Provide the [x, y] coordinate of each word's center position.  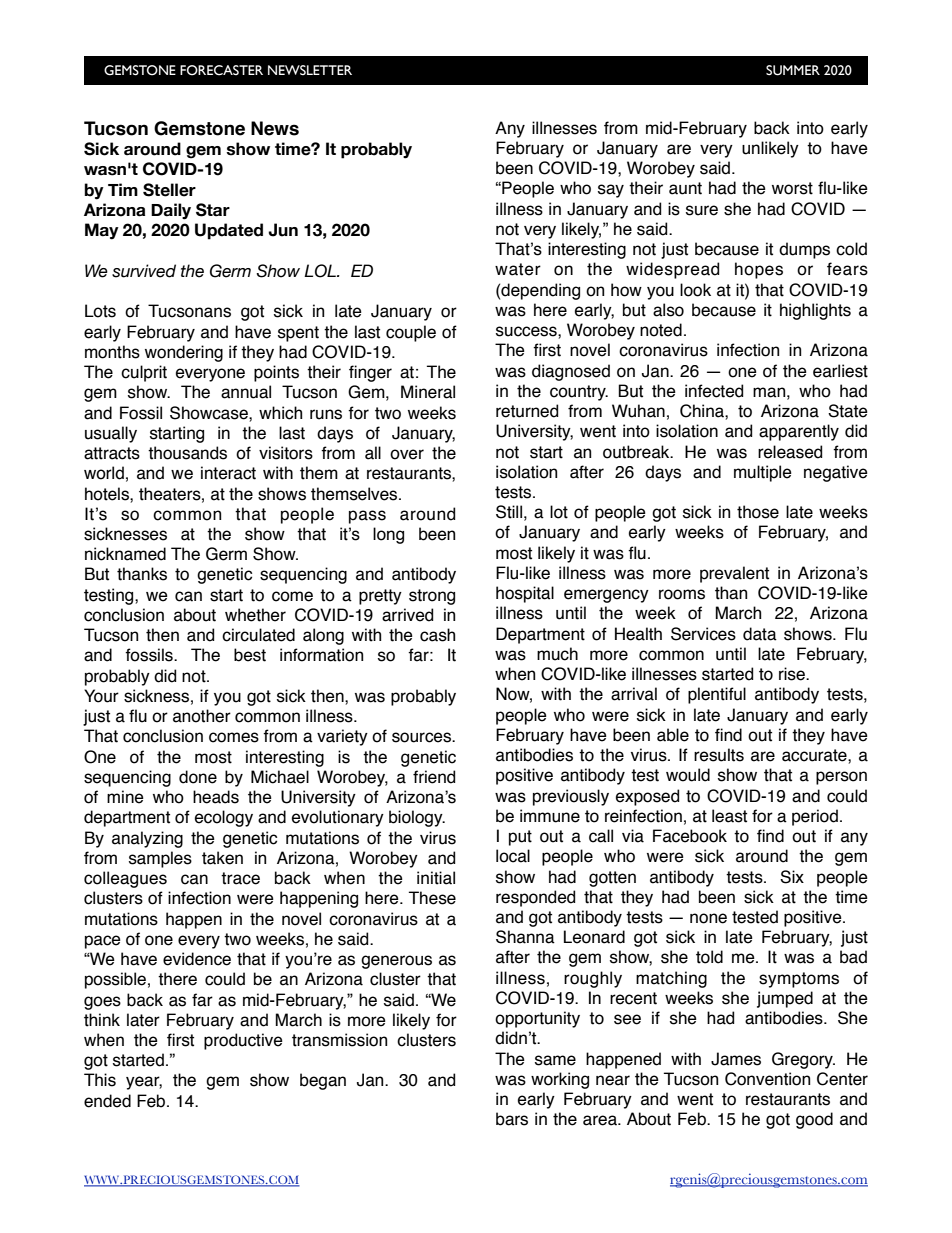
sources [423, 737]
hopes [759, 270]
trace [240, 878]
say [611, 191]
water [518, 269]
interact [228, 473]
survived [144, 271]
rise [793, 674]
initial [436, 878]
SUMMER [793, 70]
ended [107, 1101]
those [758, 512]
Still [509, 512]
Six [792, 877]
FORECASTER [221, 70]
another [202, 716]
